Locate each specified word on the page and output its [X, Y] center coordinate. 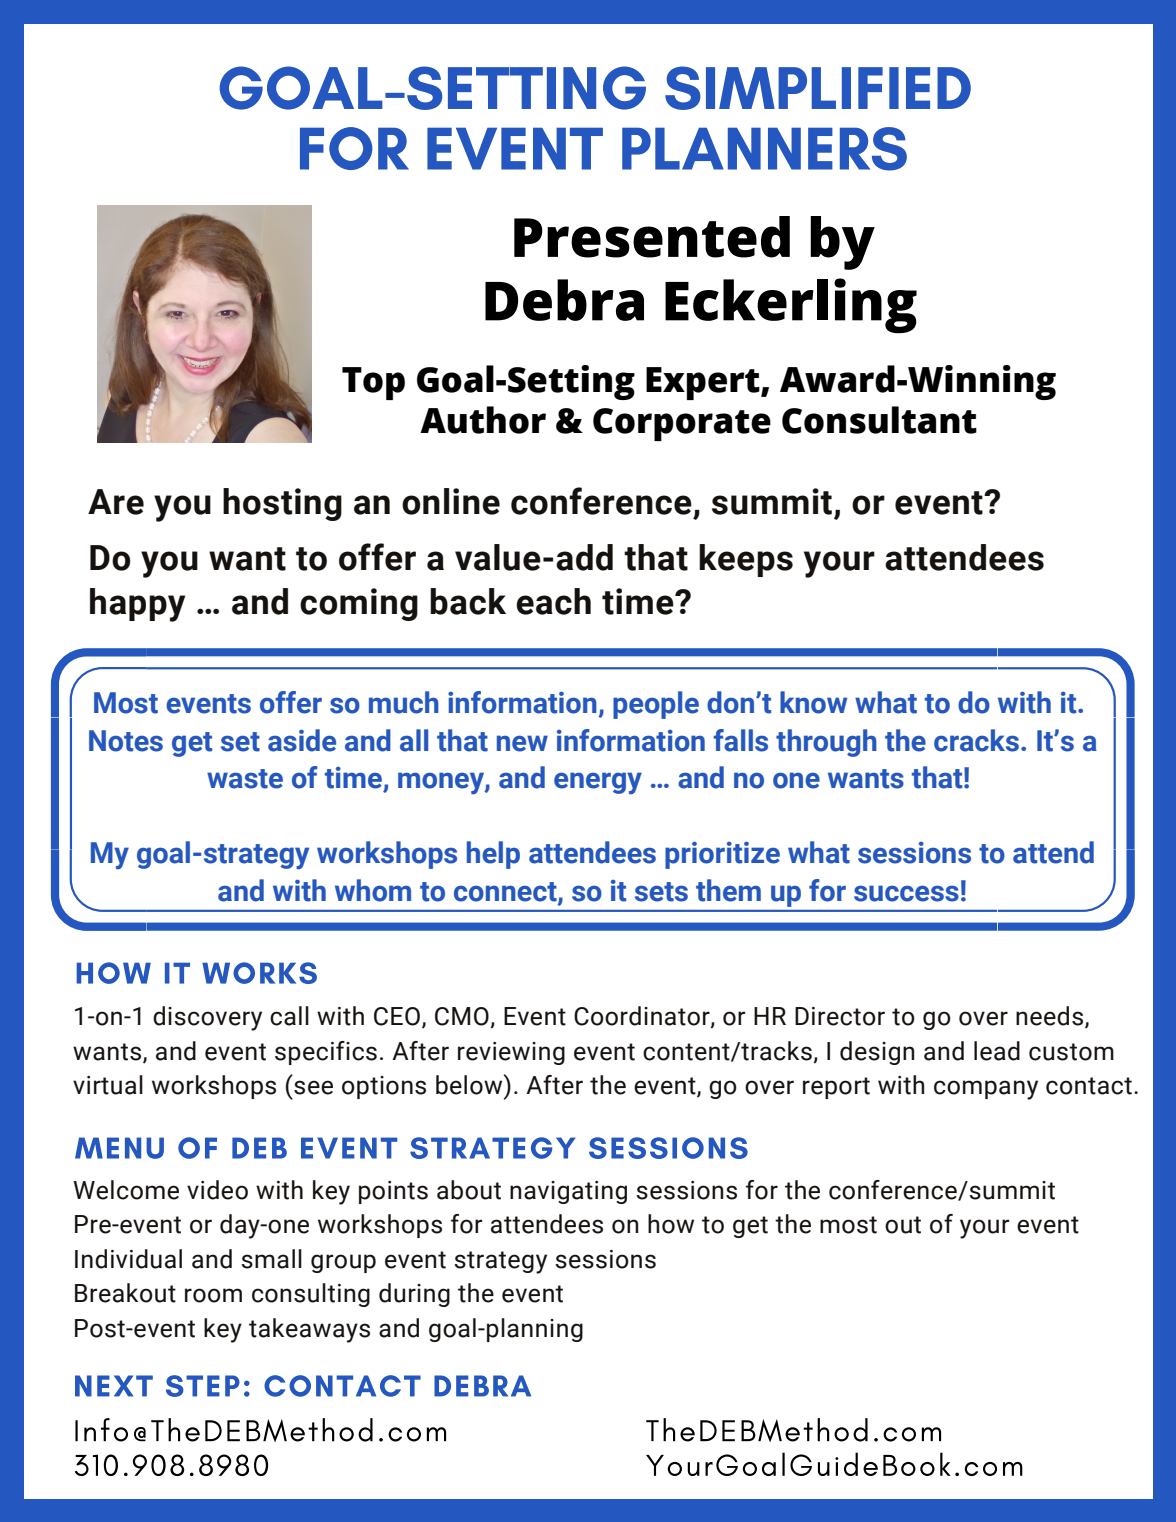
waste [245, 779]
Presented [652, 237]
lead [997, 1051]
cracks [976, 740]
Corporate [682, 424]
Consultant [879, 420]
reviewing [511, 1053]
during [414, 1295]
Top [373, 383]
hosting [282, 504]
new [522, 743]
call [289, 1016]
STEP [203, 1386]
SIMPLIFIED [818, 88]
